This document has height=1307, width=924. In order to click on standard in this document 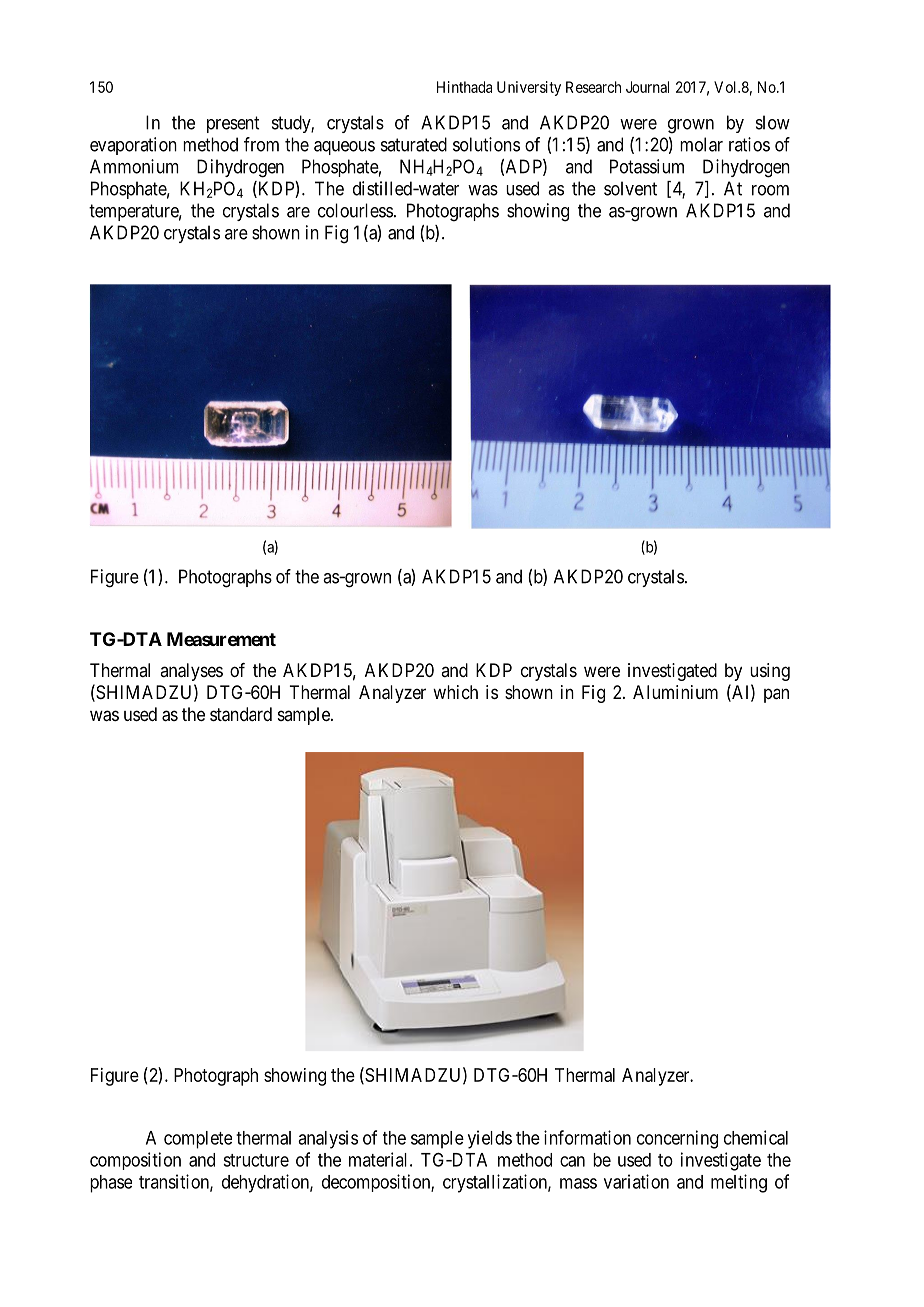, I will do `click(241, 714)`.
